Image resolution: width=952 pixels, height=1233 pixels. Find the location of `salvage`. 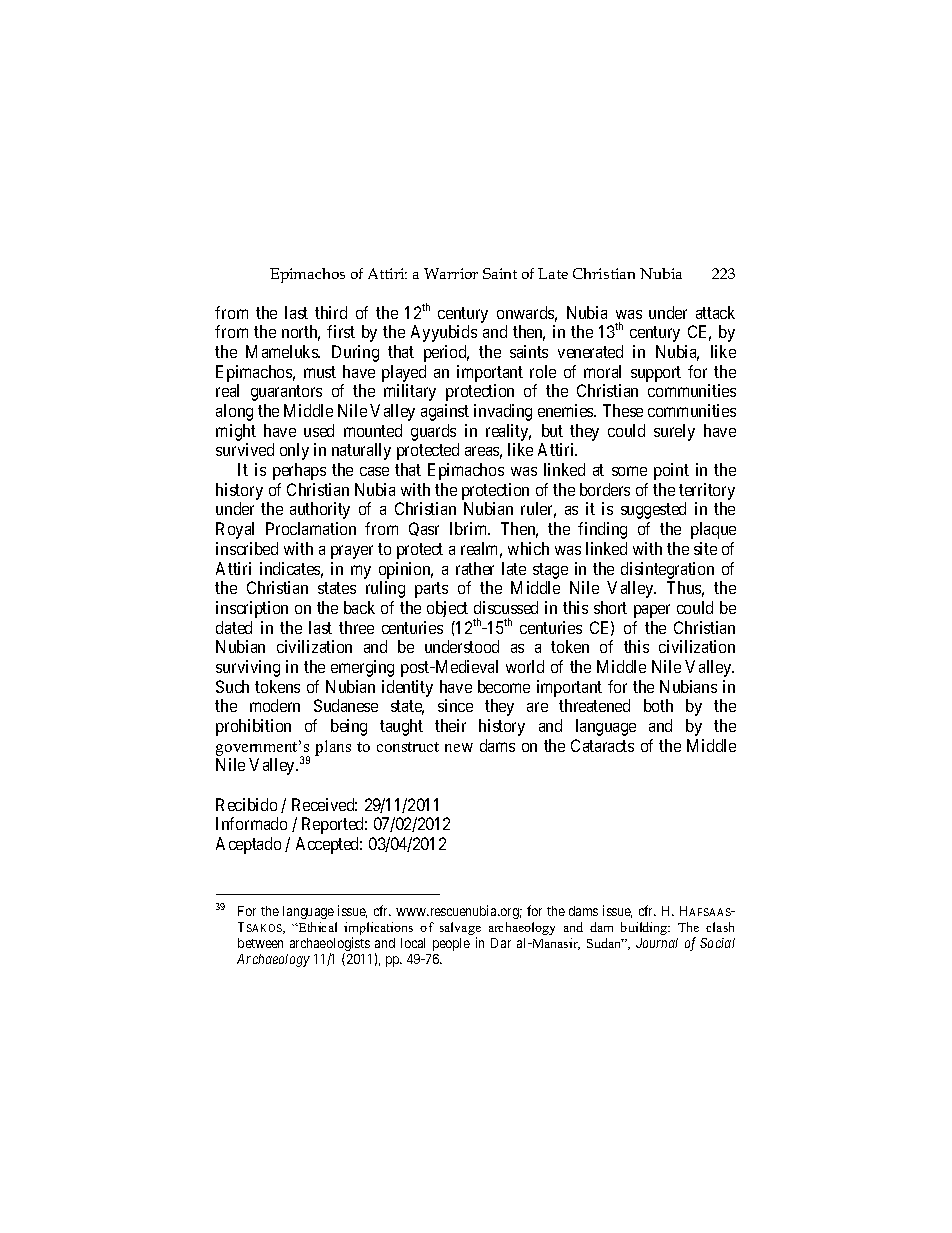

salvage is located at coordinates (460, 930).
